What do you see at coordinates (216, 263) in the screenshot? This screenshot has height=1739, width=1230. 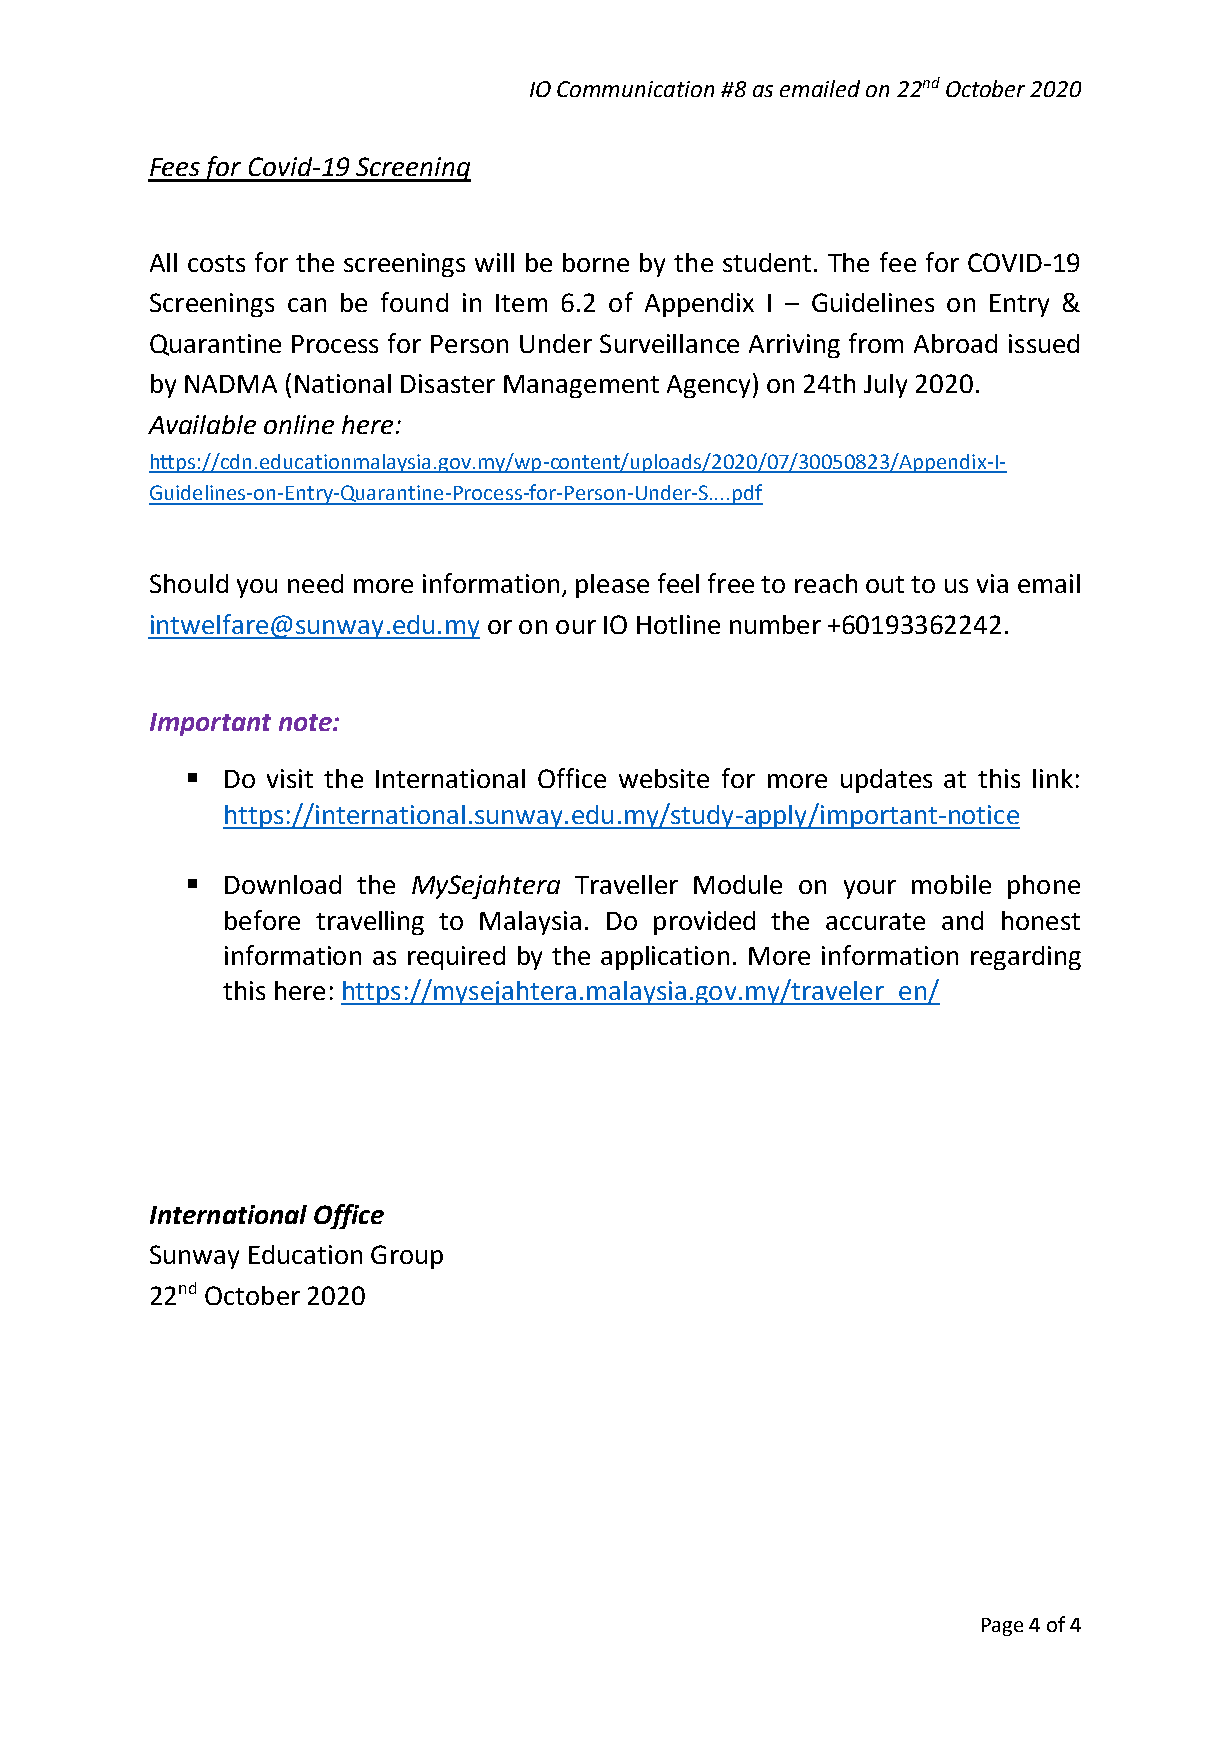 I see `costs` at bounding box center [216, 263].
